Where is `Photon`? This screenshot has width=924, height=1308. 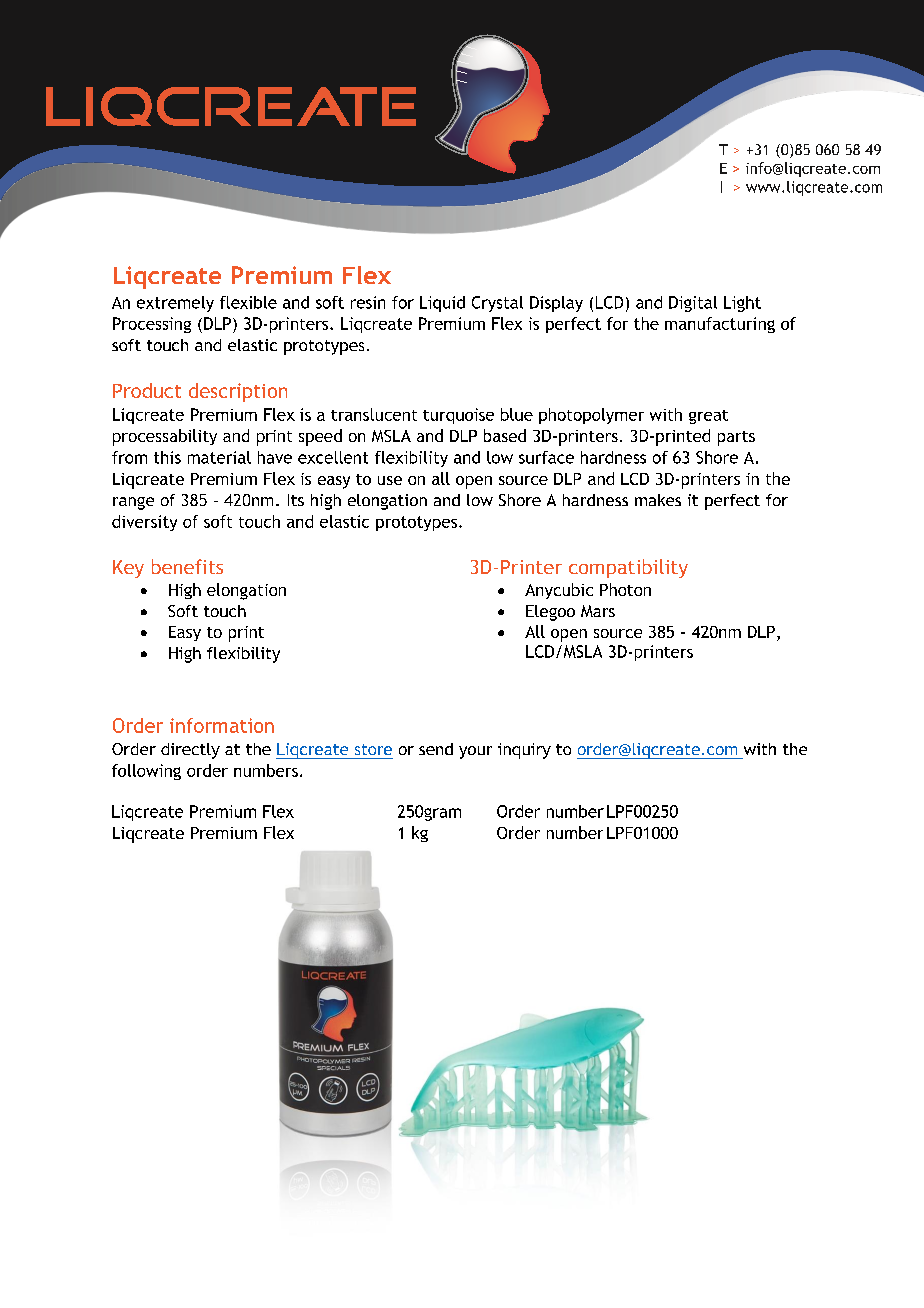 Photon is located at coordinates (625, 589).
